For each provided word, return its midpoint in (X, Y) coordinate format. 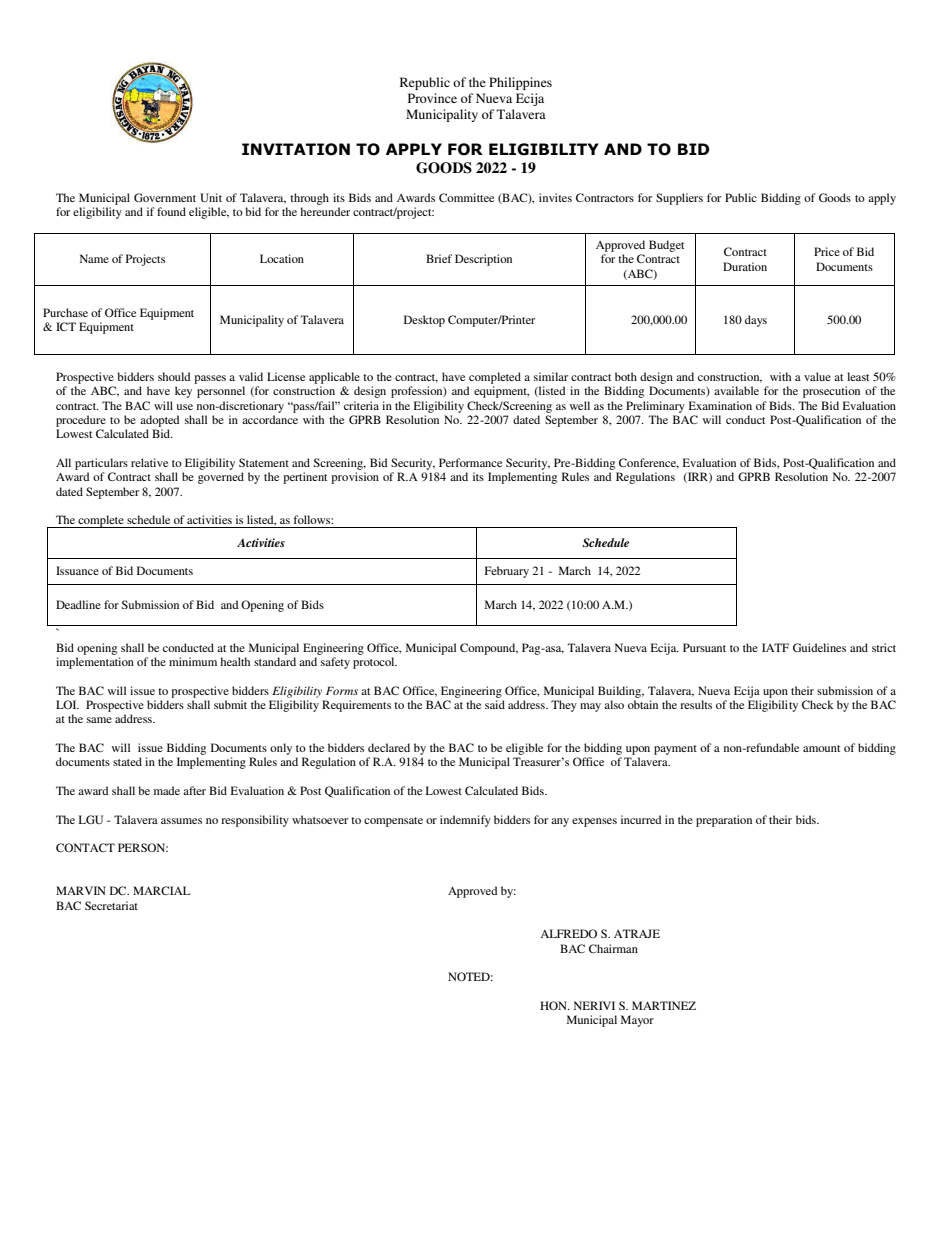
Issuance (77, 570)
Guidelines (819, 647)
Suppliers (679, 199)
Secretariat (111, 905)
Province (432, 98)
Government (165, 197)
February (507, 572)
